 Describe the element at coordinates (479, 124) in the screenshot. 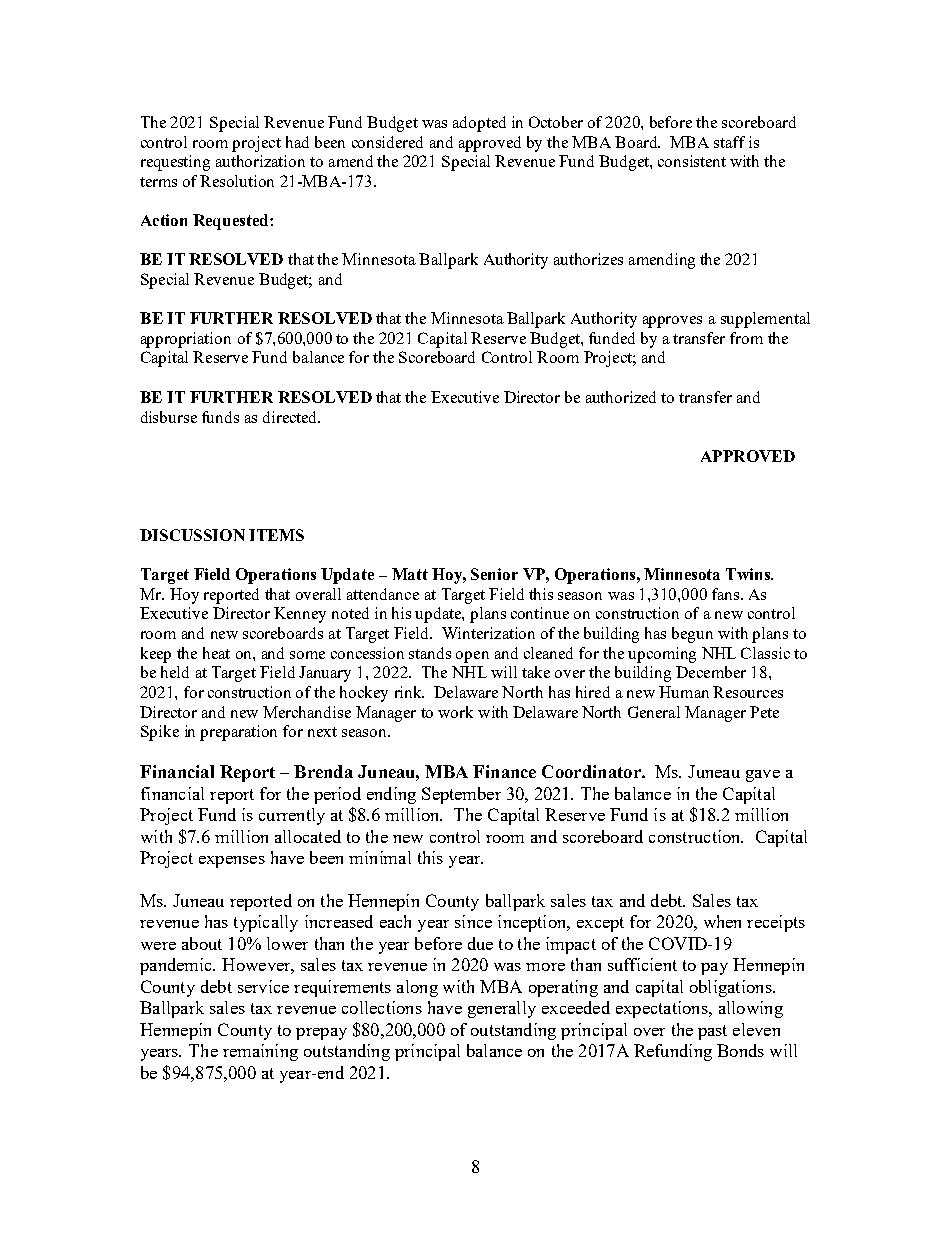

I see `adopted` at that location.
